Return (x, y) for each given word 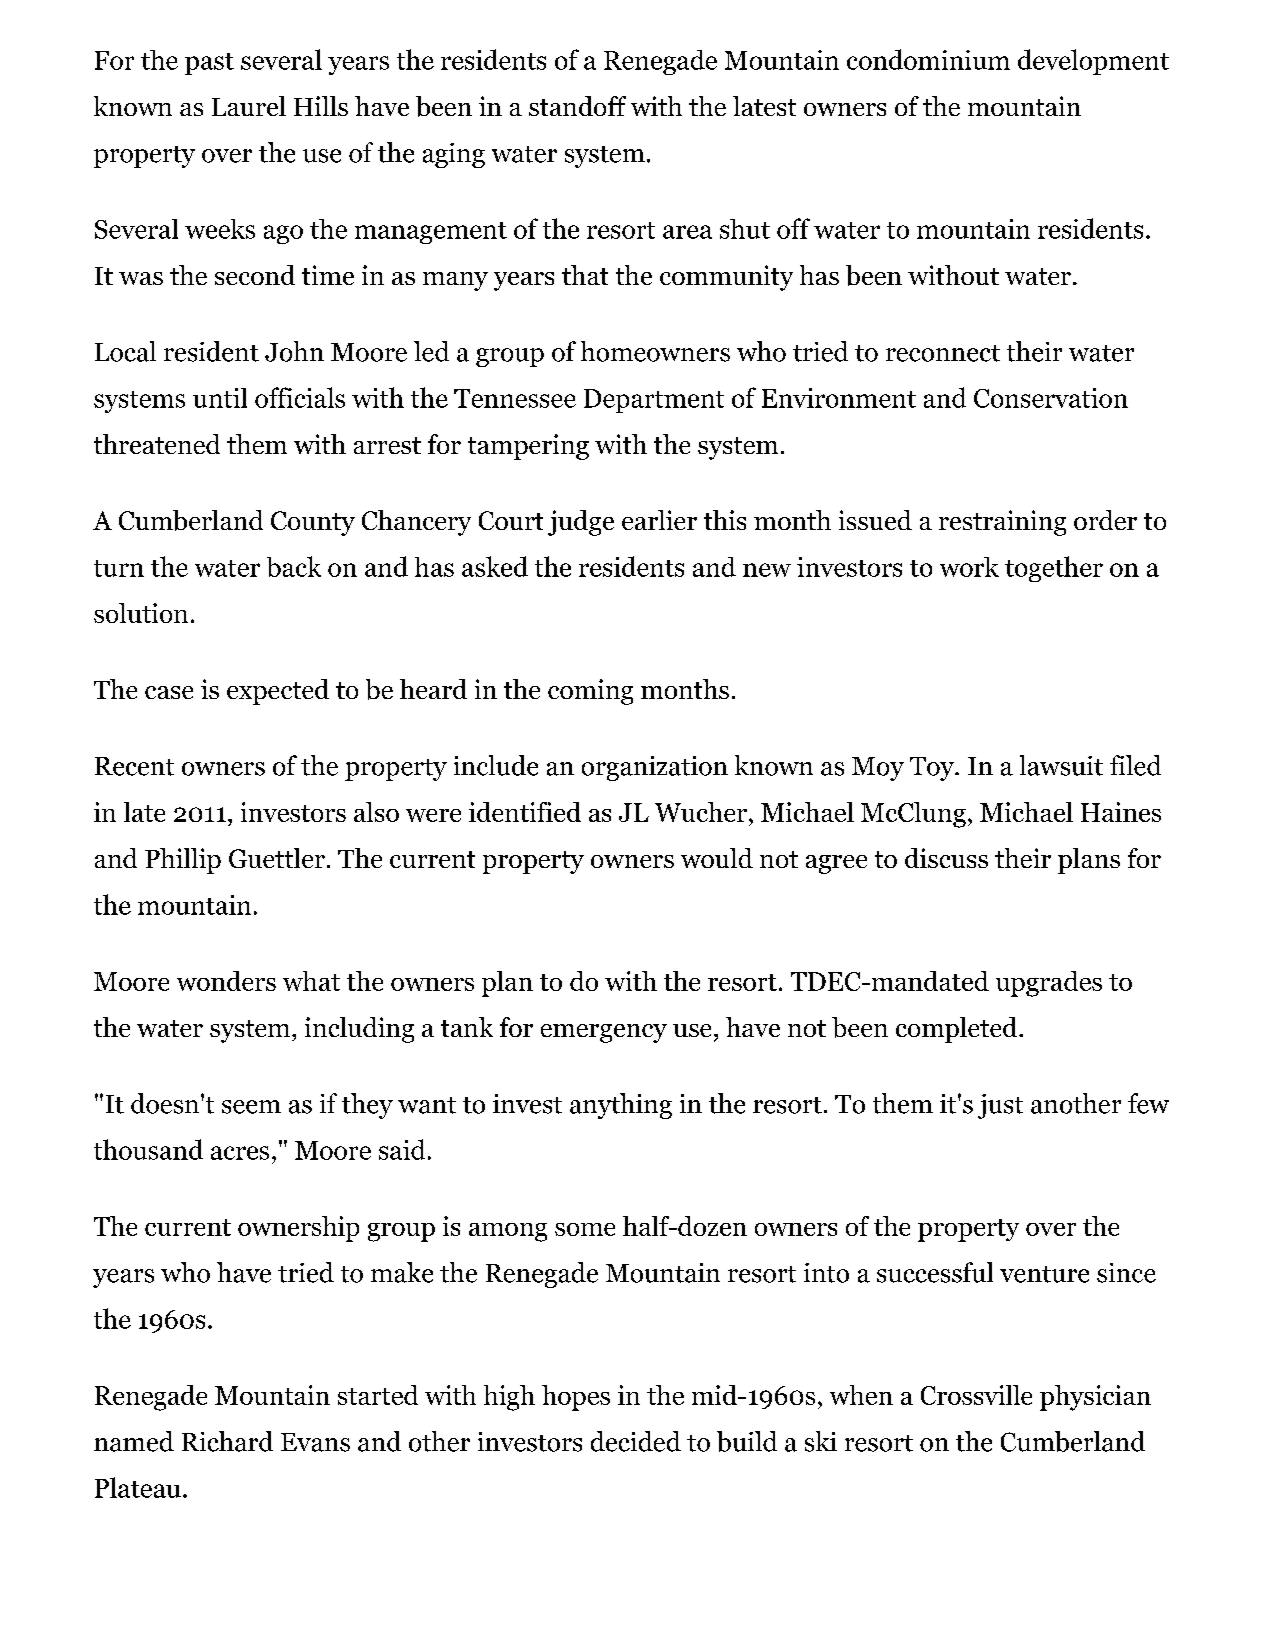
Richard (227, 1441)
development (1093, 62)
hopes (576, 1398)
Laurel (249, 106)
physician (1095, 1398)
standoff (577, 106)
